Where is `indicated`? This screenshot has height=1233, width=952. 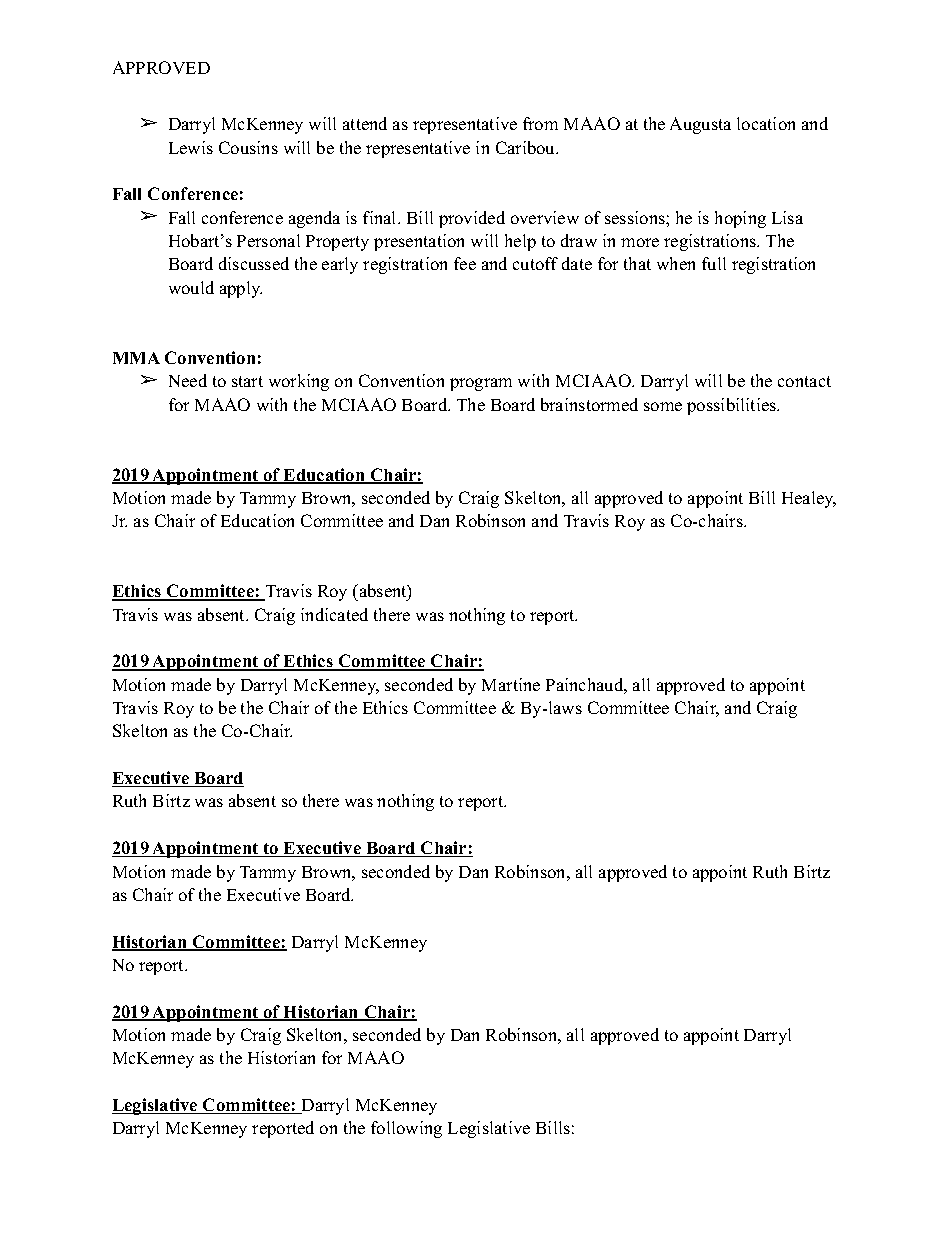 indicated is located at coordinates (334, 614).
